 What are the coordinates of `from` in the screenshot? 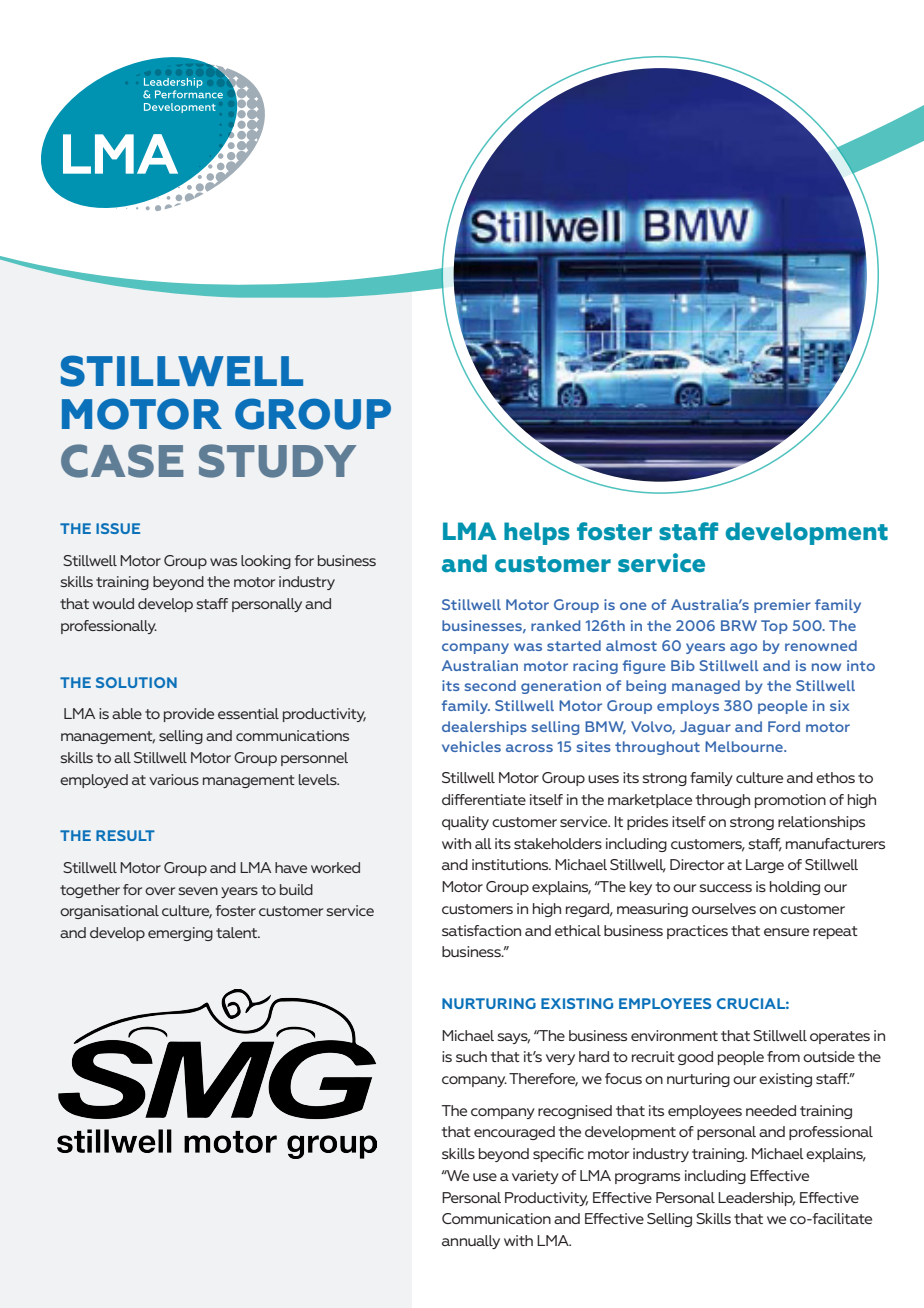 It's located at (783, 1056).
